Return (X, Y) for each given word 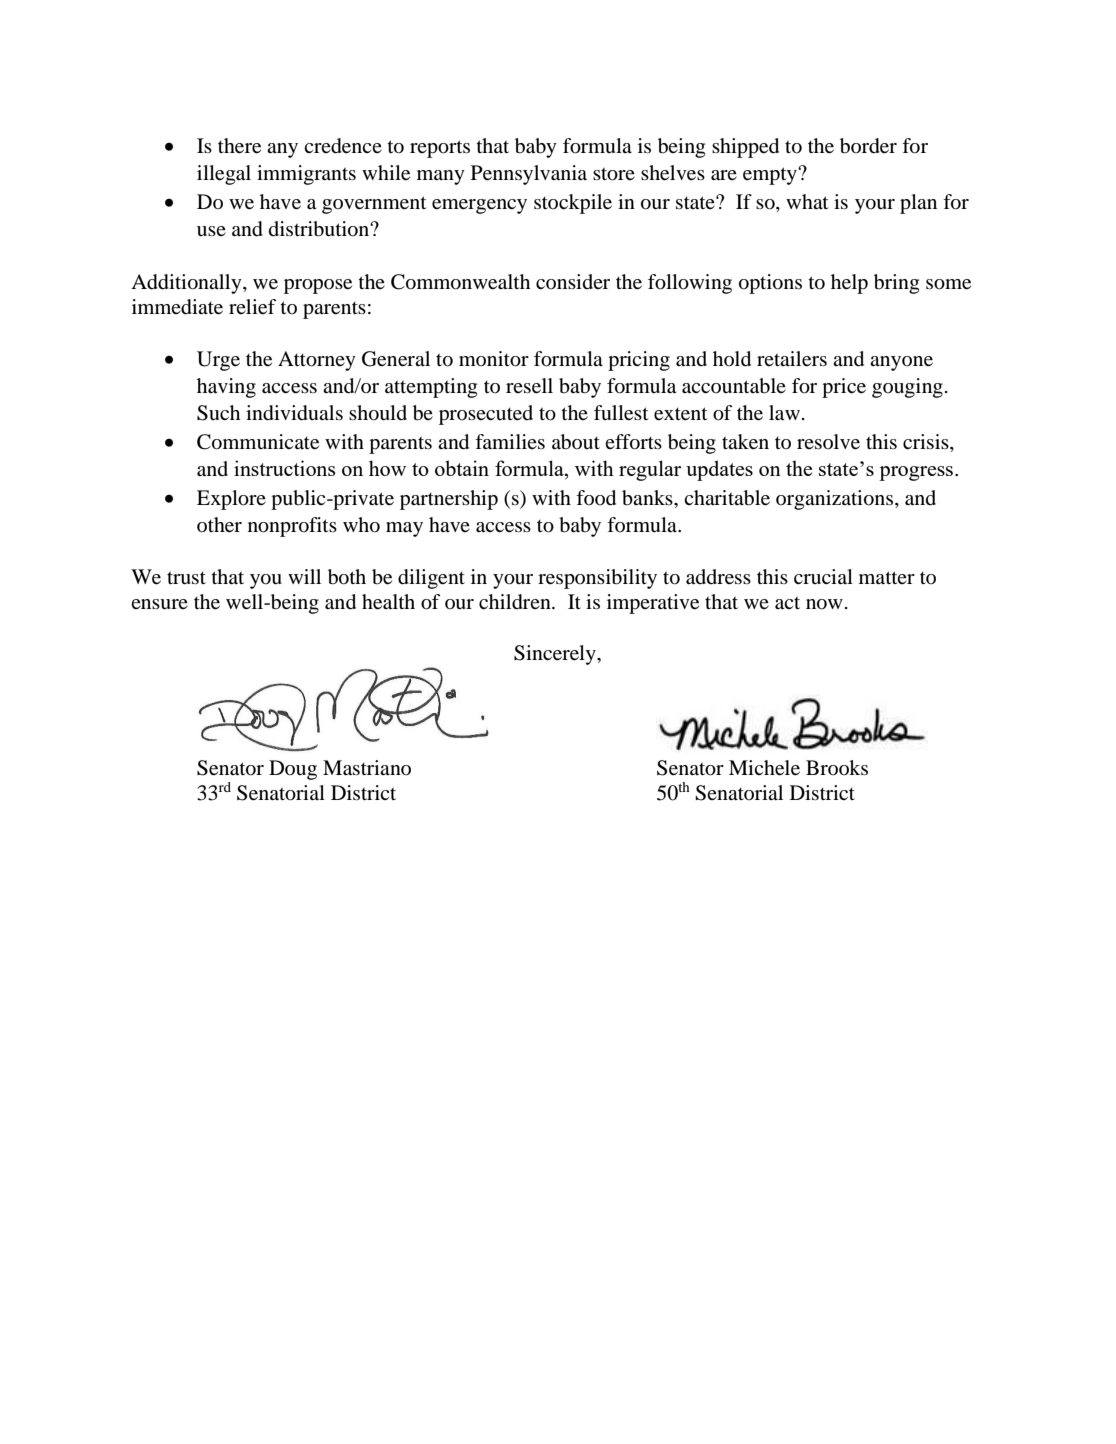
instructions (284, 468)
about (576, 442)
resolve (828, 442)
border (868, 146)
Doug (293, 770)
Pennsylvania (529, 175)
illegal (224, 175)
